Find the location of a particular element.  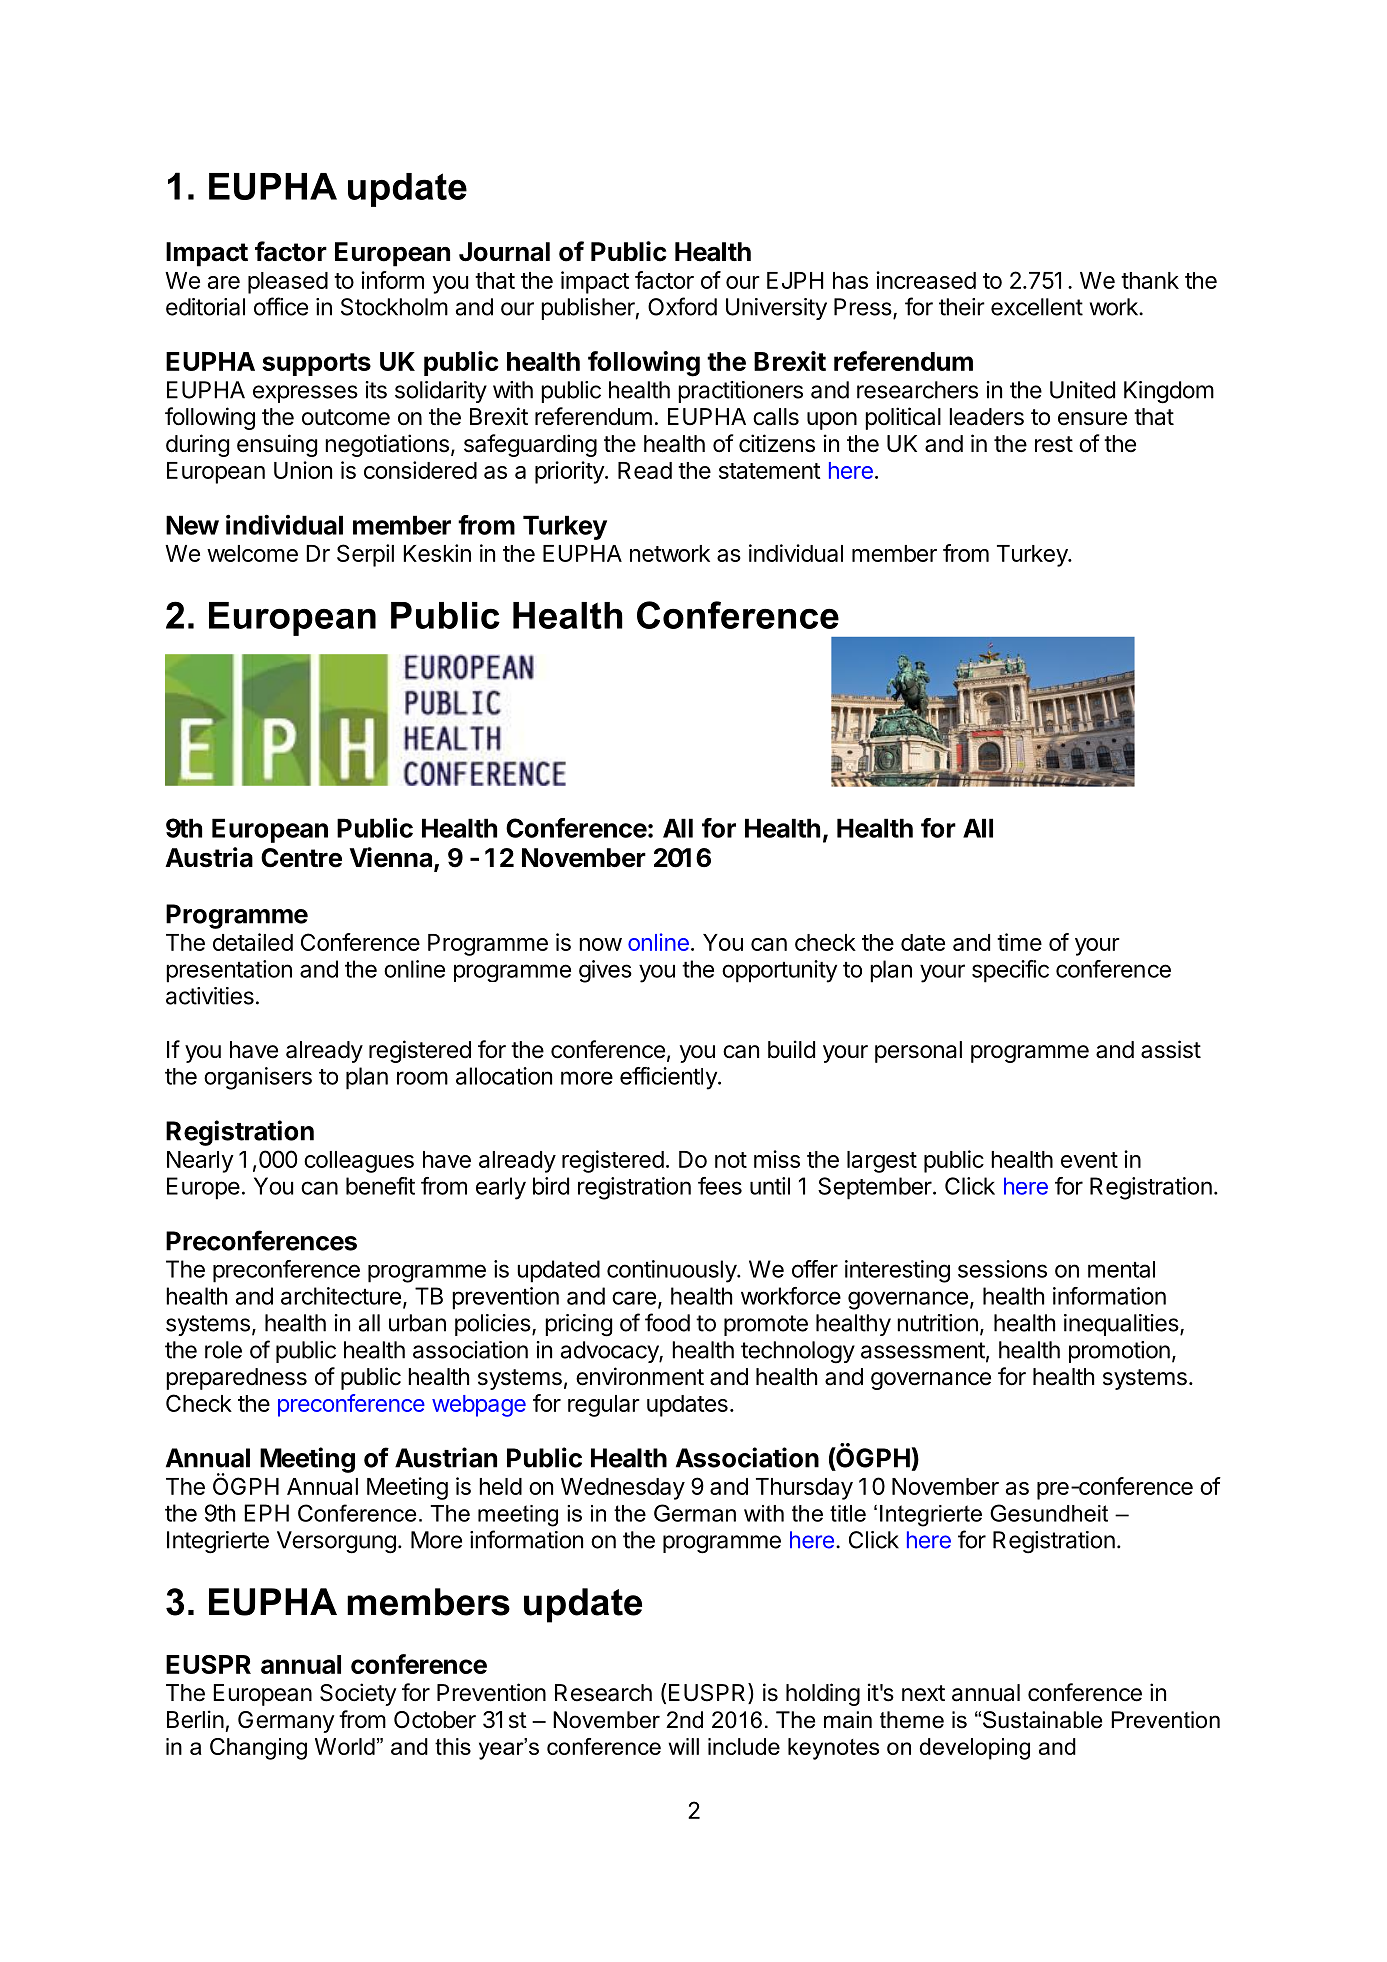

Oxford is located at coordinates (682, 306).
